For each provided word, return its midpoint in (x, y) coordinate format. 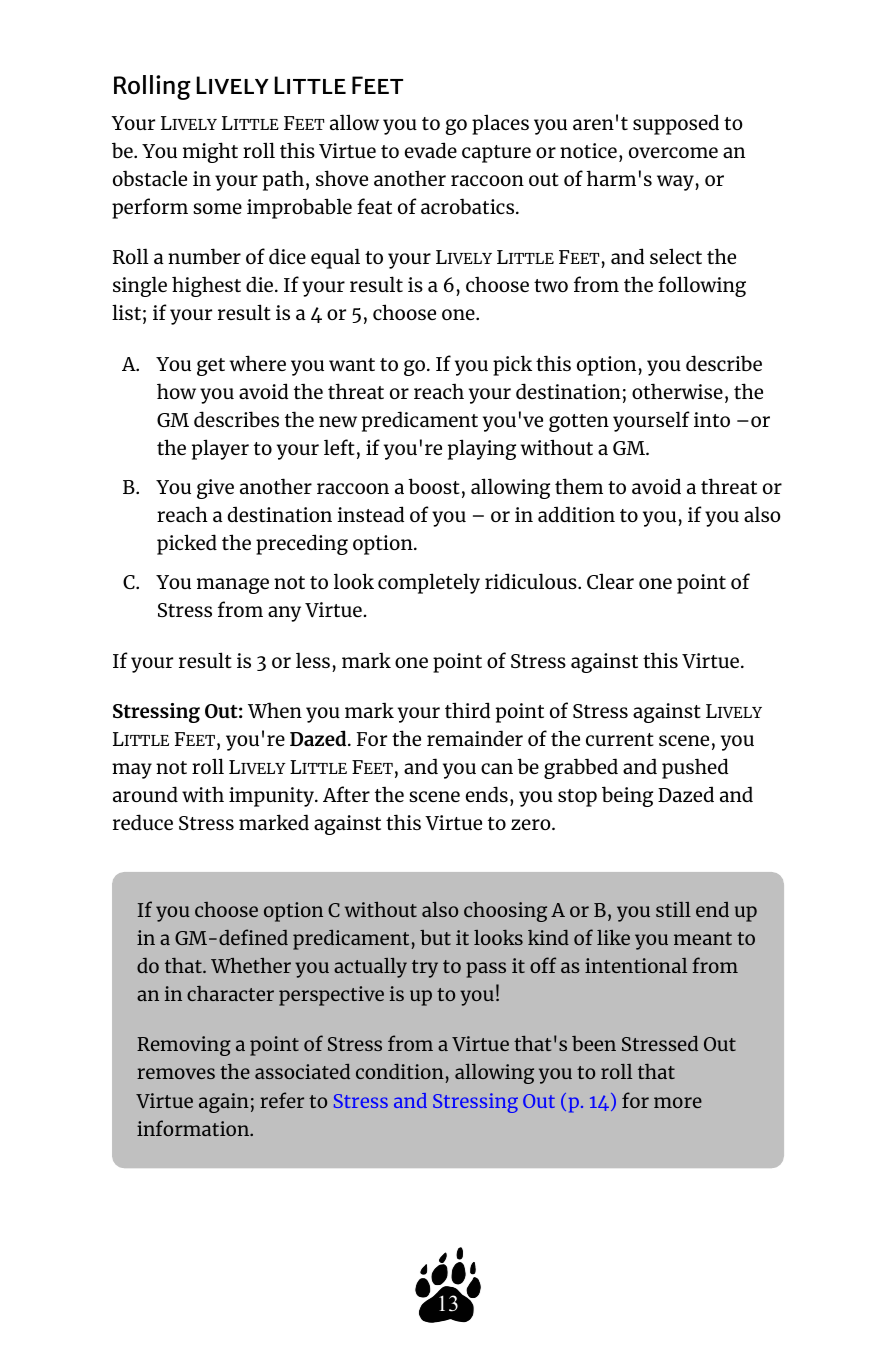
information (194, 1128)
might (210, 152)
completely (429, 583)
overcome (673, 152)
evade (431, 150)
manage (233, 586)
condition (400, 1071)
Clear (610, 581)
